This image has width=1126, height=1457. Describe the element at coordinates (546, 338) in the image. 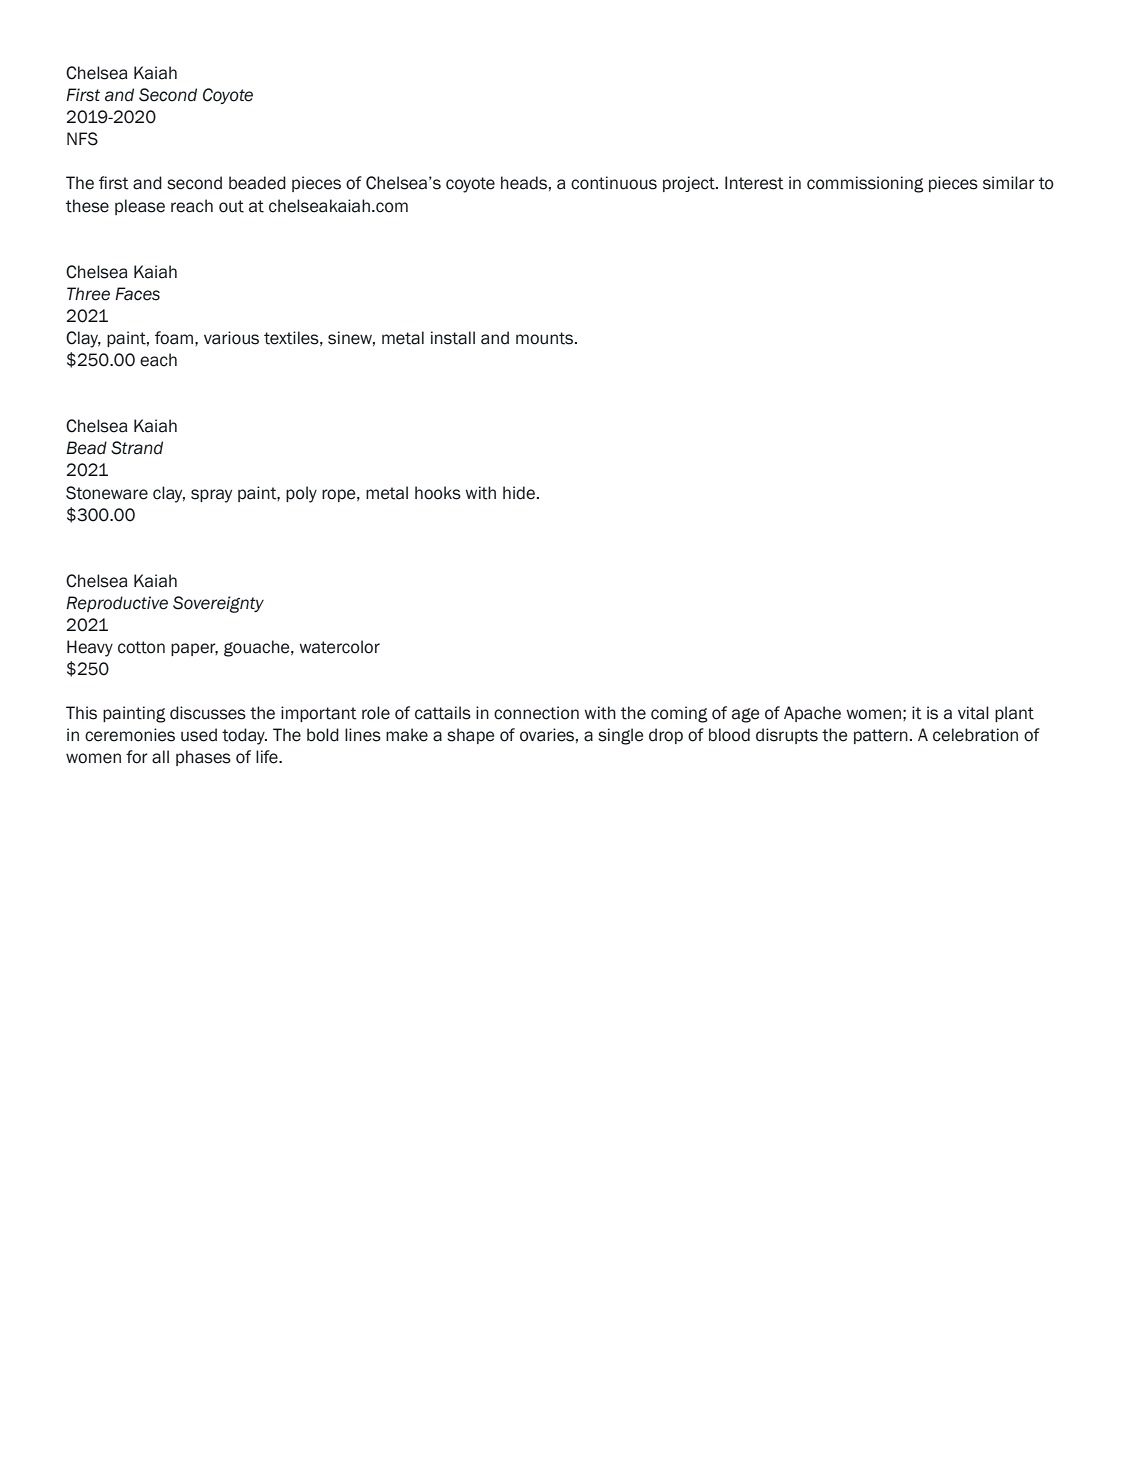

I see `mounts` at that location.
